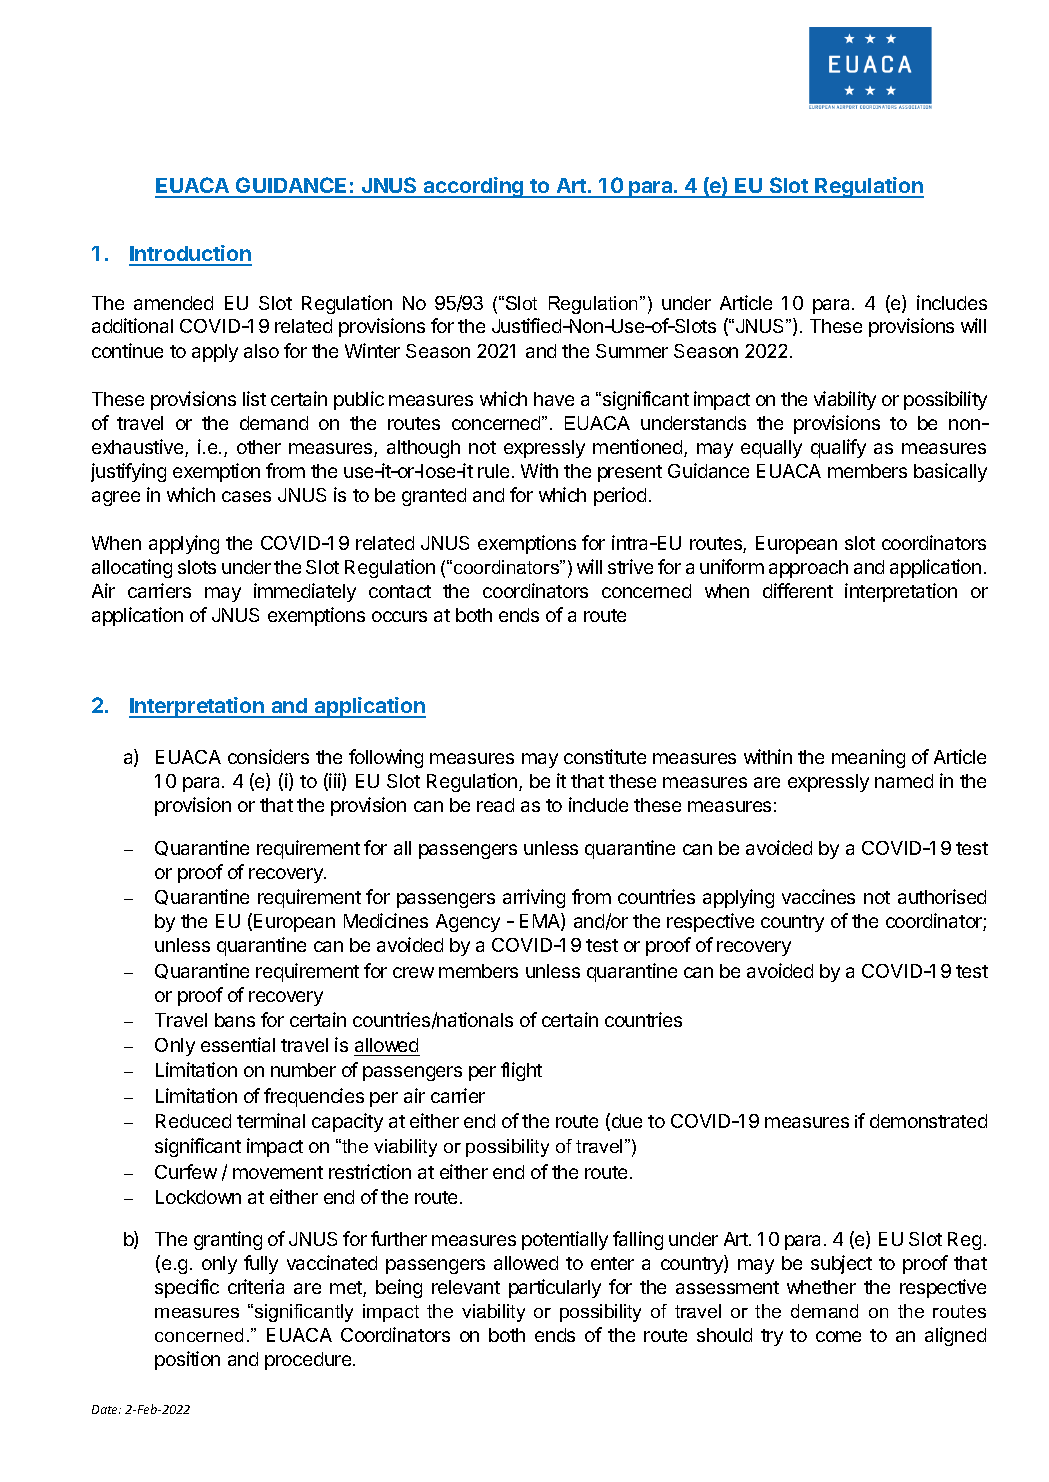 This page has width=1049, height=1482. What do you see at coordinates (187, 1360) in the page?
I see `position` at bounding box center [187, 1360].
